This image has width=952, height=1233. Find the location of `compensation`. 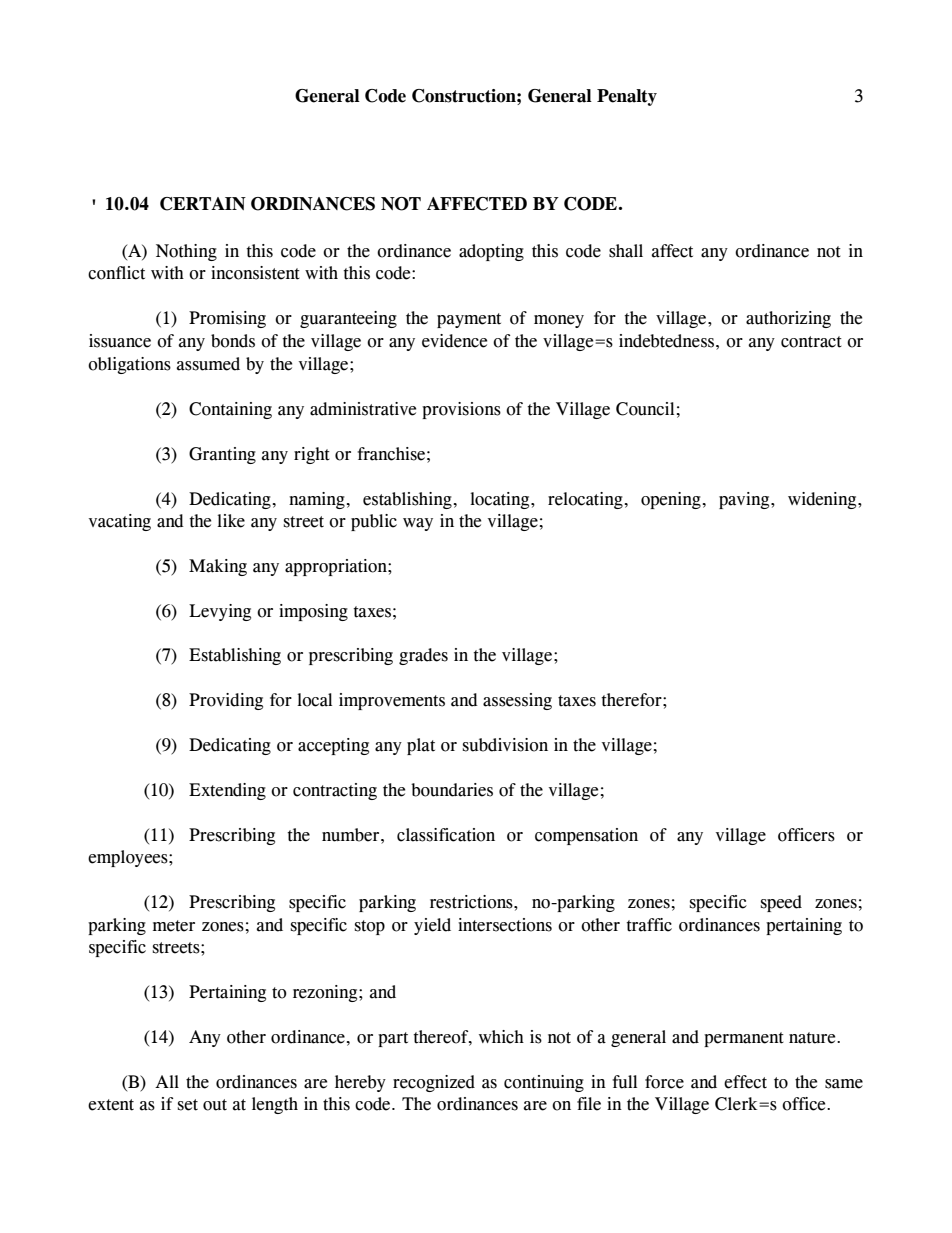

compensation is located at coordinates (586, 836).
